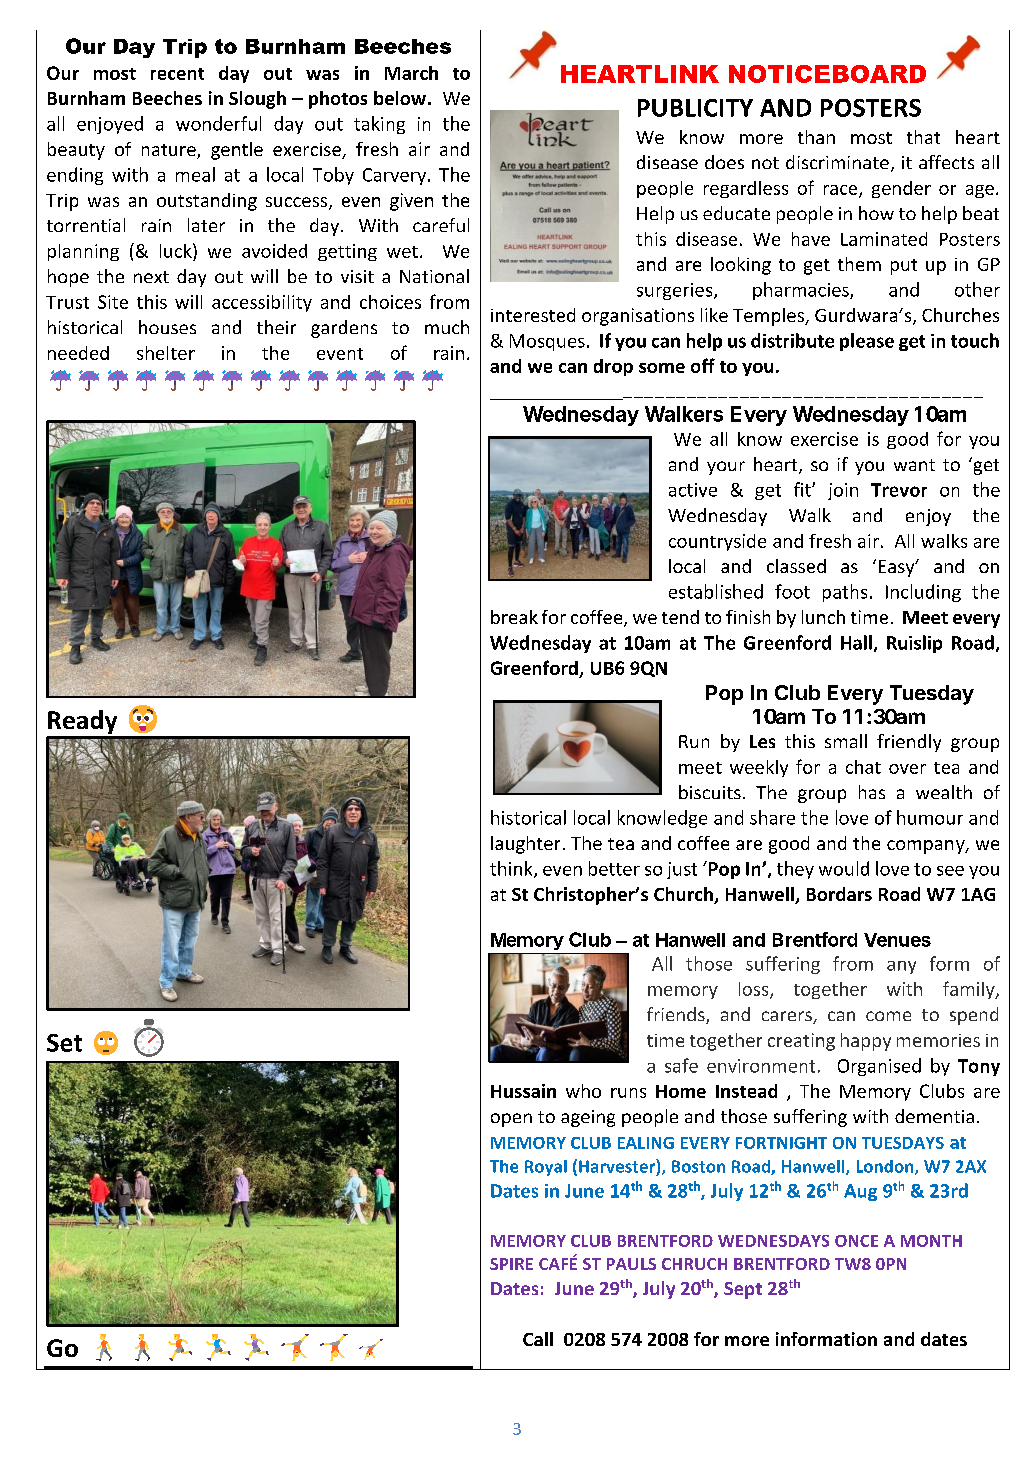 The width and height of the screenshot is (1034, 1463). Describe the element at coordinates (538, 1339) in the screenshot. I see `Call` at that location.
